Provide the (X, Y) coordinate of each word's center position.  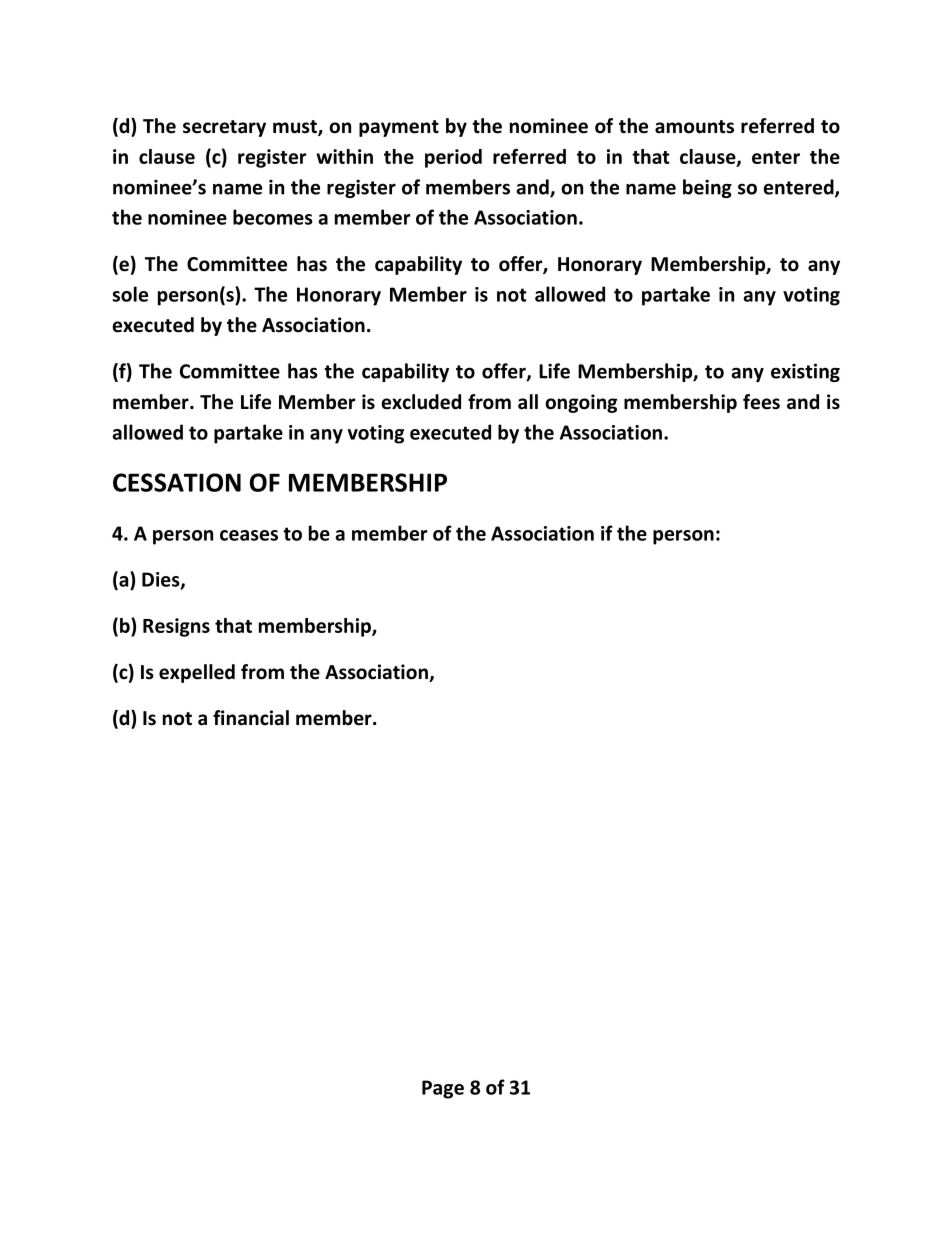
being (707, 188)
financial (251, 718)
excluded (421, 402)
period (453, 158)
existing (805, 372)
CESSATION (177, 482)
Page (443, 1089)
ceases (249, 535)
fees (761, 402)
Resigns (176, 627)
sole (130, 294)
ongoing (581, 403)
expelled (197, 673)
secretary (224, 128)
